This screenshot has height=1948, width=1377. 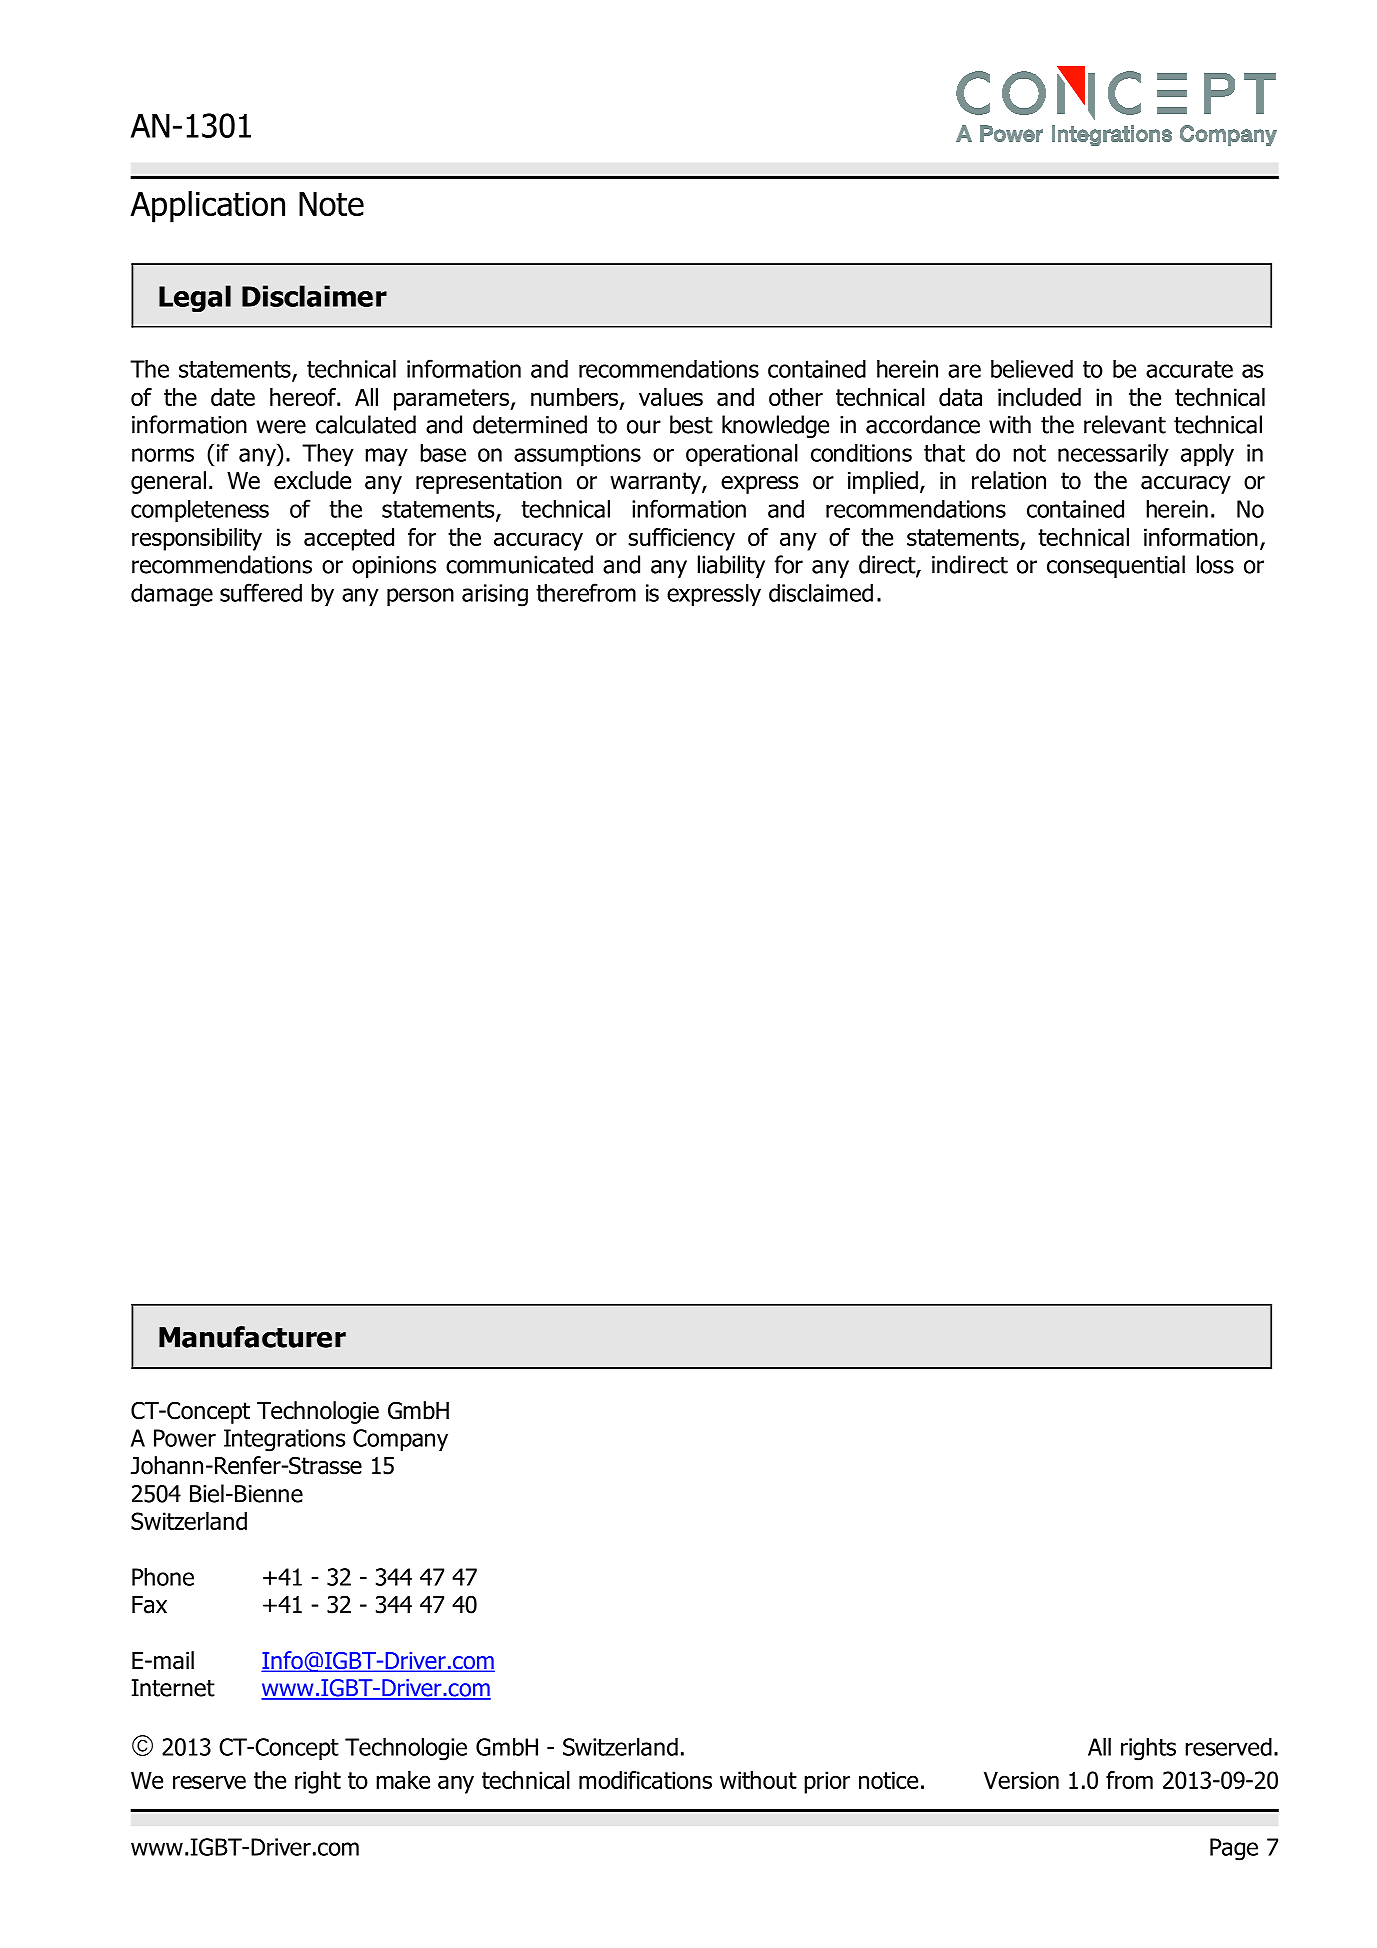 What do you see at coordinates (252, 1337) in the screenshot?
I see `Manufacturer` at bounding box center [252, 1337].
